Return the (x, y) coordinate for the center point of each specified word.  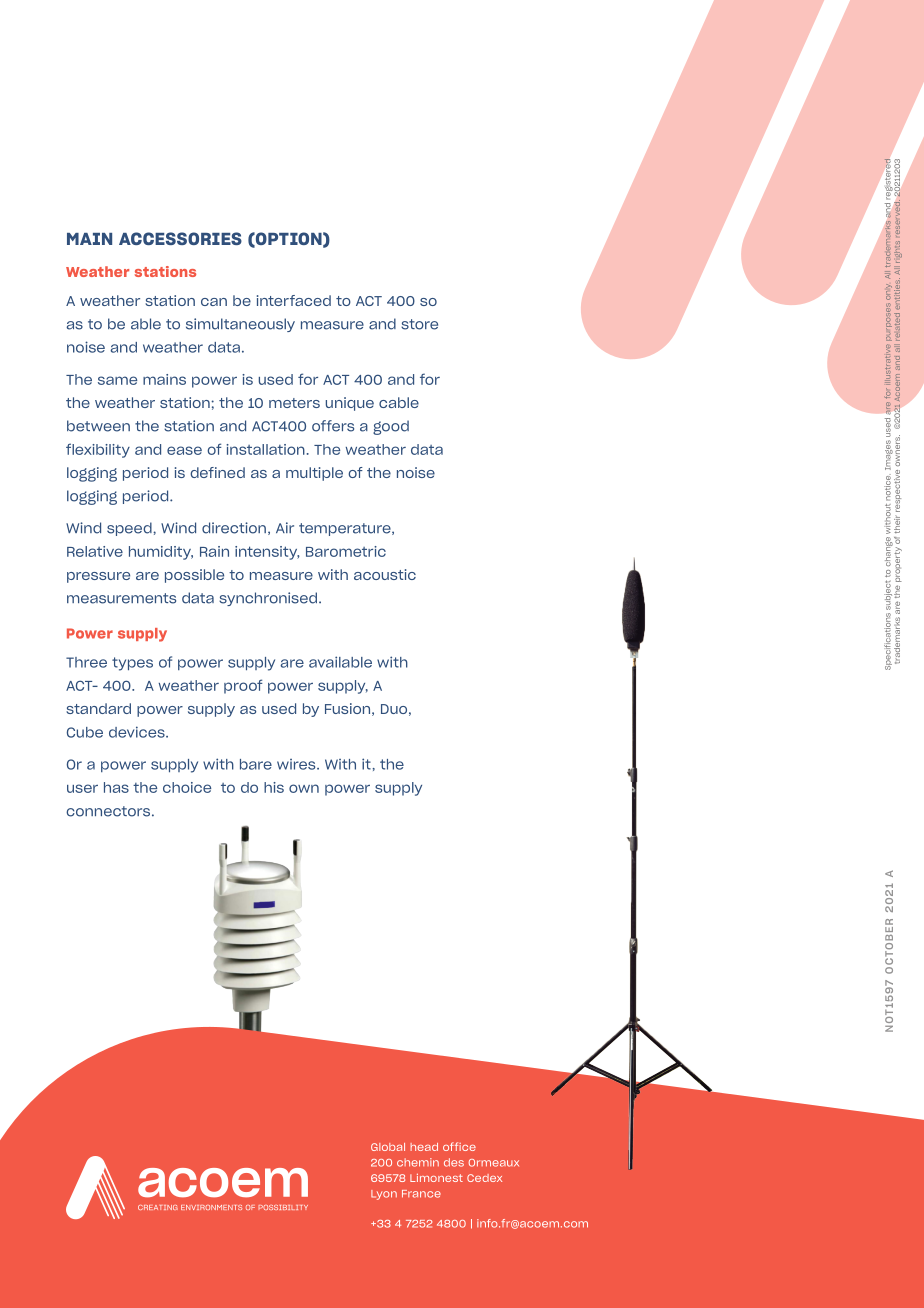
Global (388, 1147)
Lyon (384, 1195)
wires (297, 764)
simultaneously (240, 325)
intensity (267, 553)
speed (130, 529)
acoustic (385, 574)
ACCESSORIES (180, 238)
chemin (418, 1162)
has (116, 787)
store (419, 324)
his (274, 787)
